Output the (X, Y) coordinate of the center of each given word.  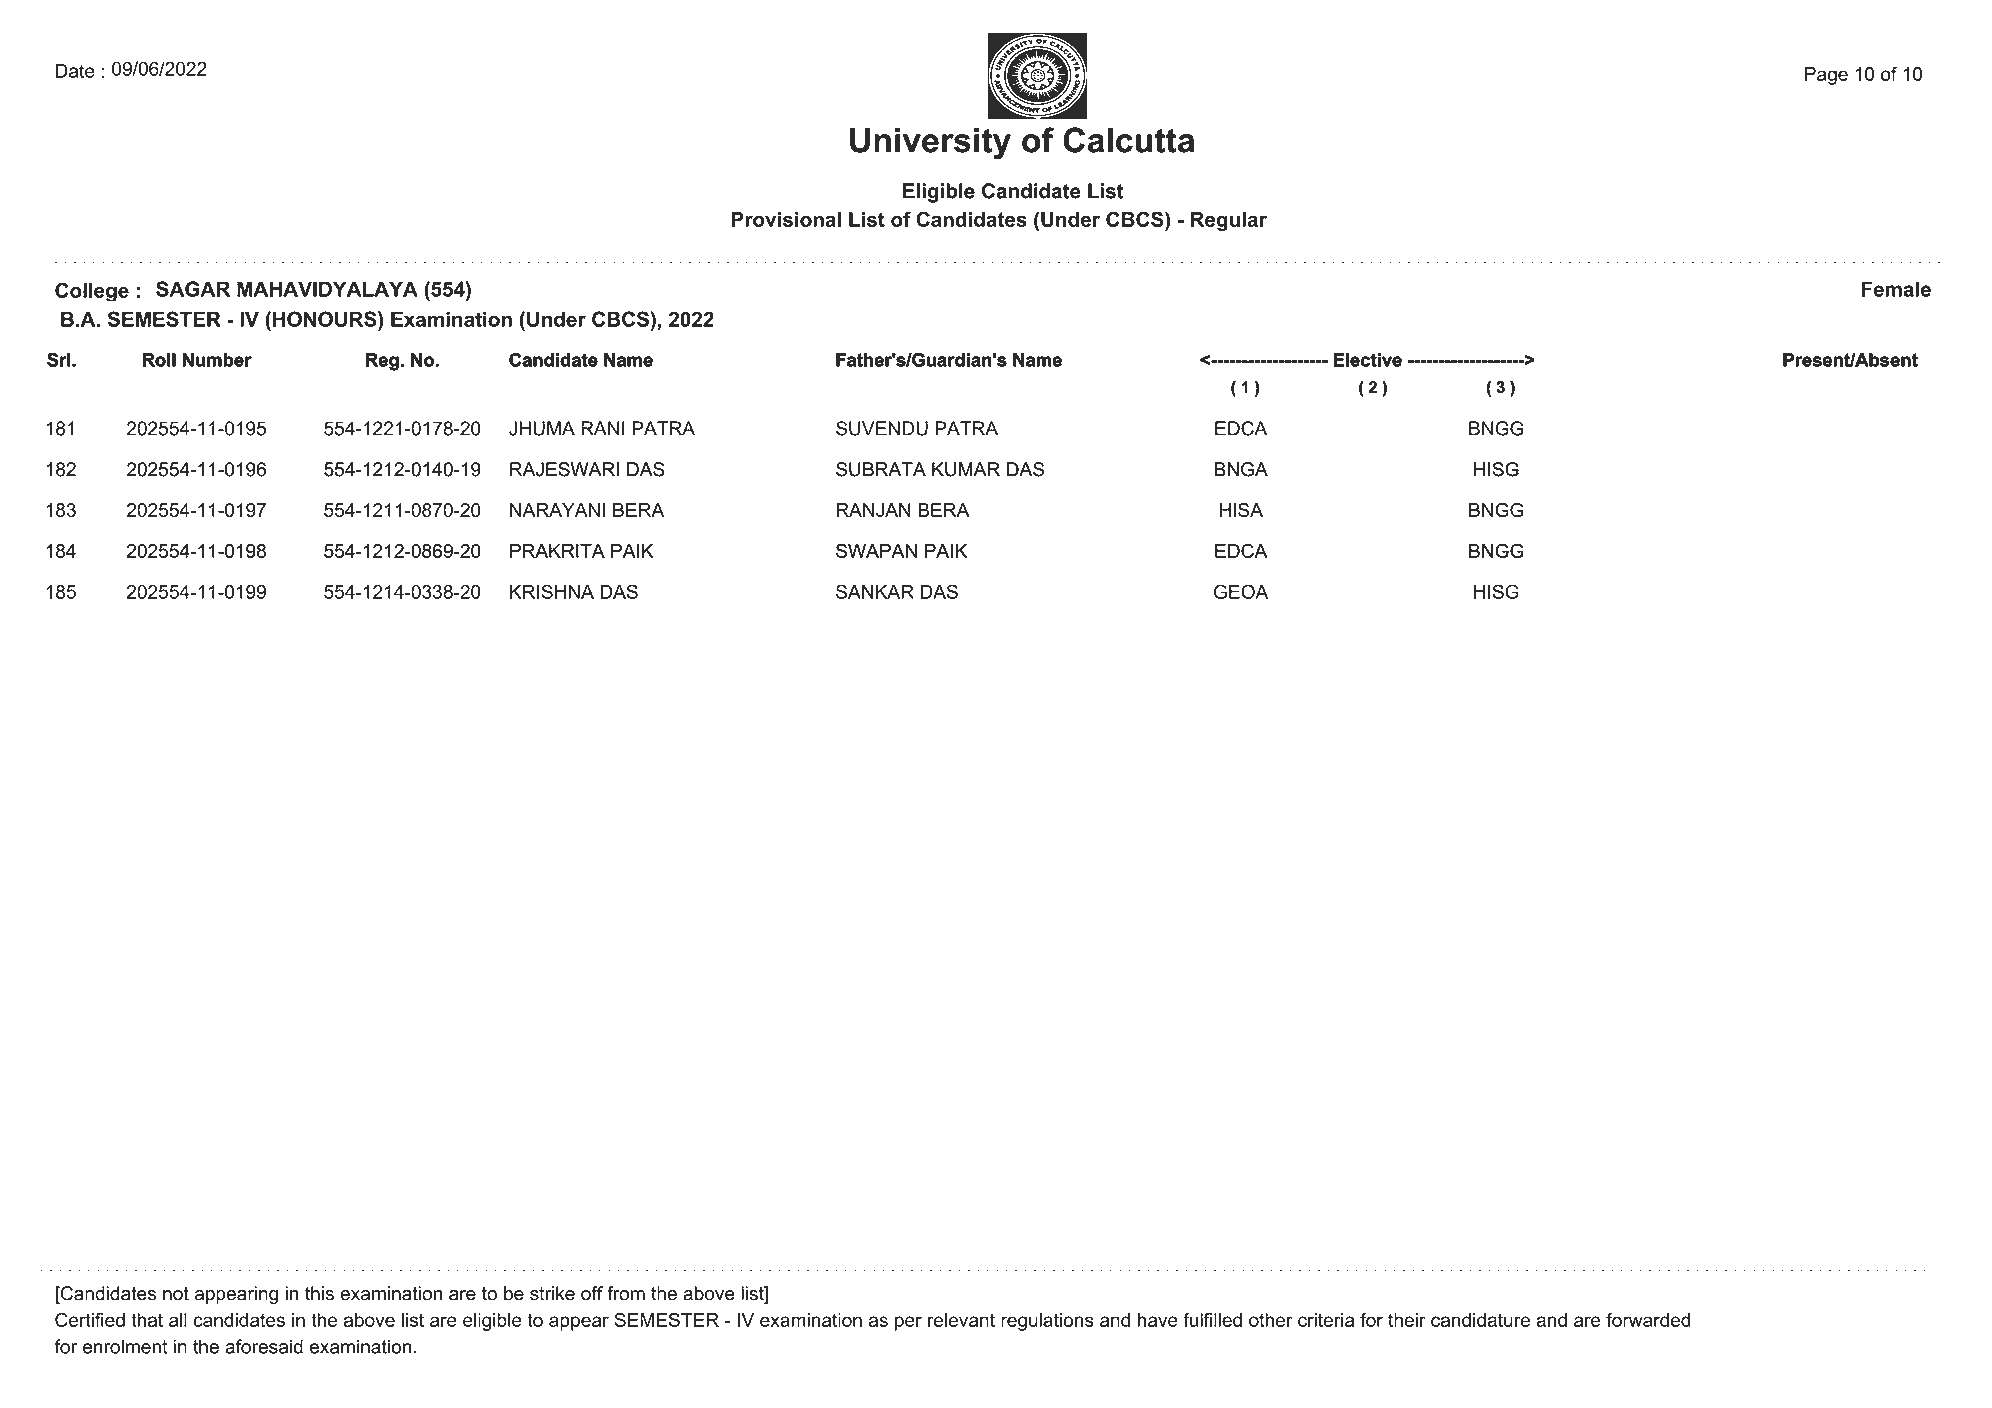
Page (1826, 76)
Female (1896, 289)
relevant (961, 1320)
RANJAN (873, 510)
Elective (1368, 360)
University (930, 144)
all (178, 1320)
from (626, 1293)
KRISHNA (552, 591)
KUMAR (966, 469)
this (319, 1293)
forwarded (1648, 1319)
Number (217, 360)
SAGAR (193, 289)
